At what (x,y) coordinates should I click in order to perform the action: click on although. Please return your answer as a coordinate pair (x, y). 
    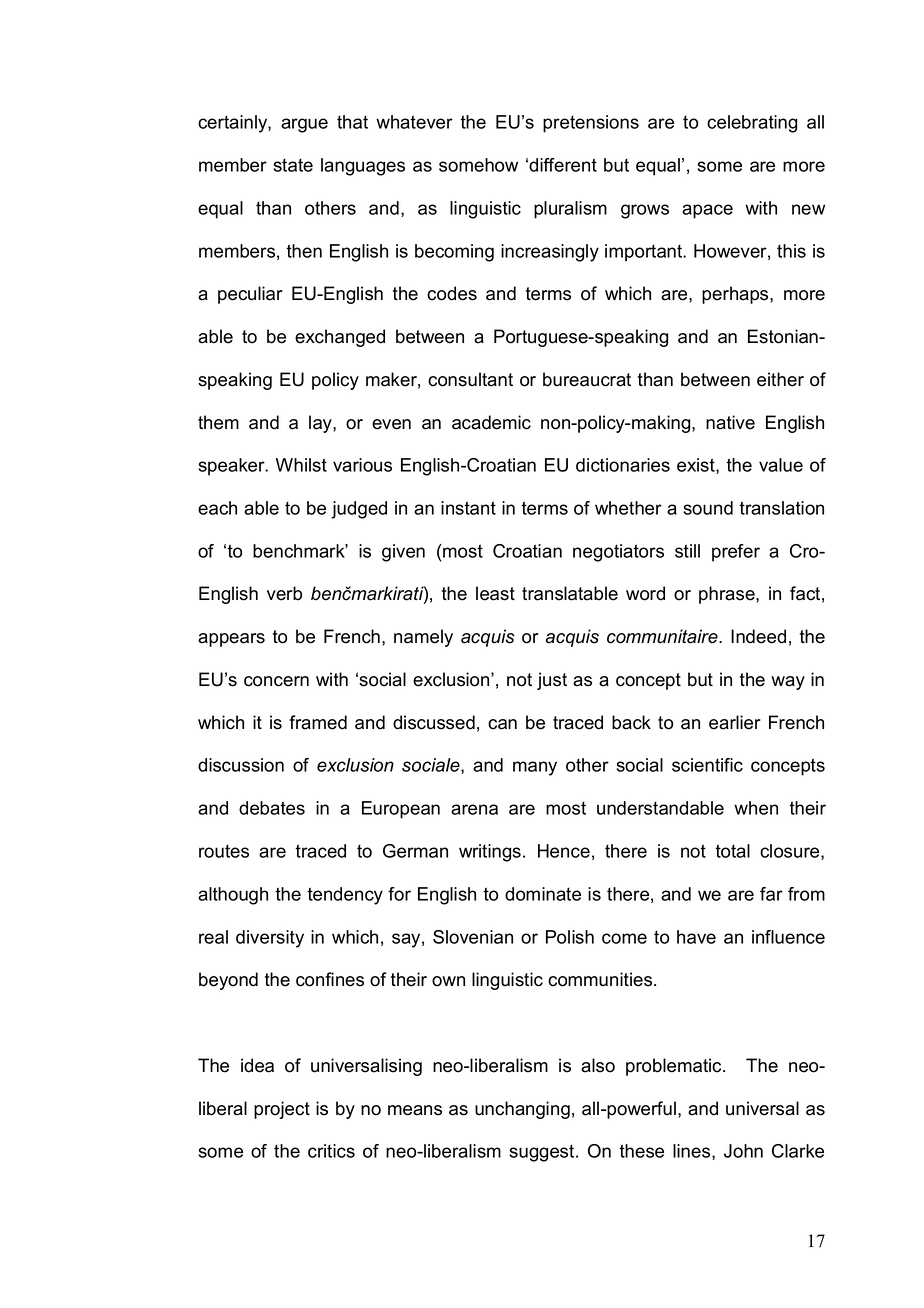
    Looking at the image, I should click on (233, 896).
